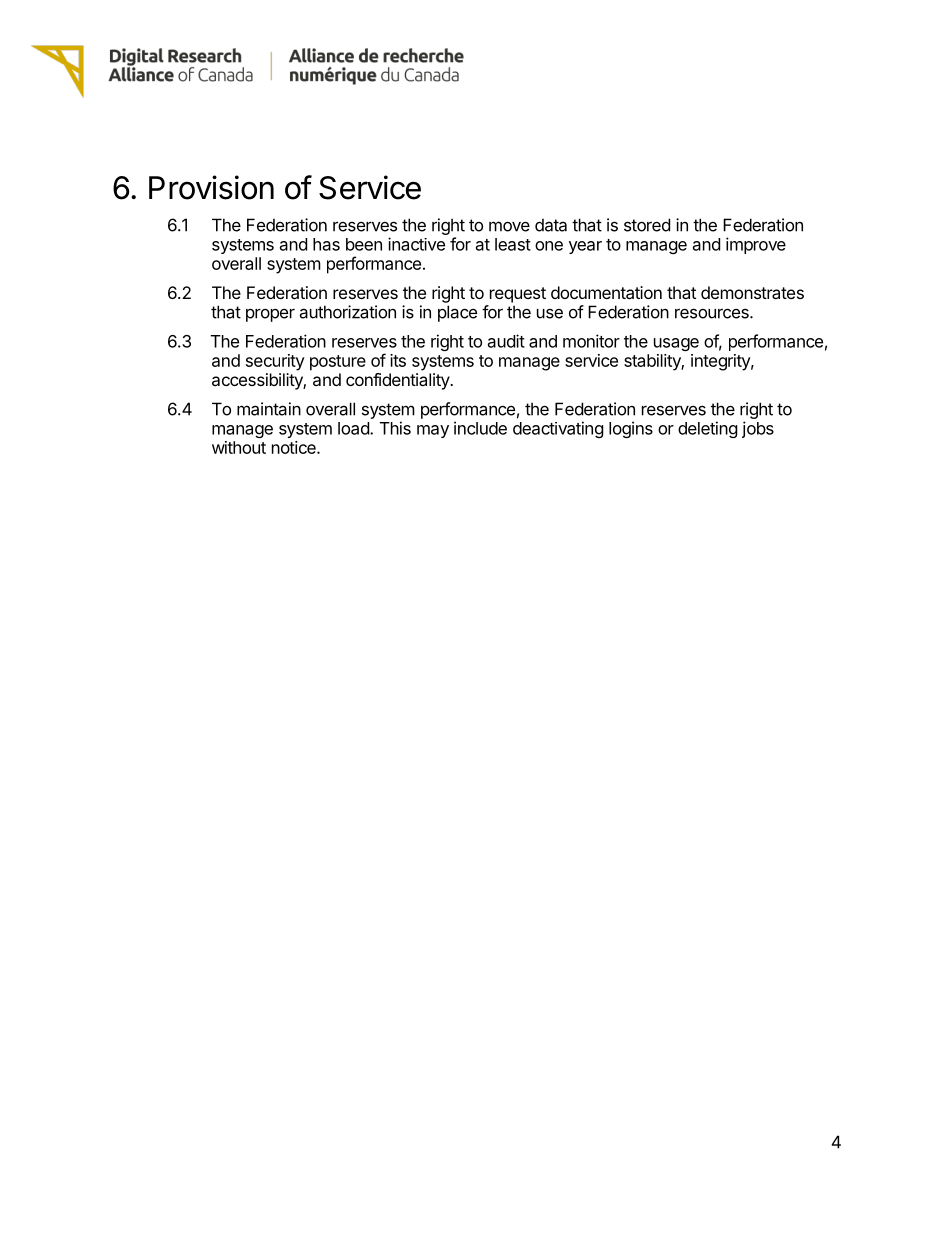  What do you see at coordinates (506, 341) in the screenshot?
I see `audit` at bounding box center [506, 341].
